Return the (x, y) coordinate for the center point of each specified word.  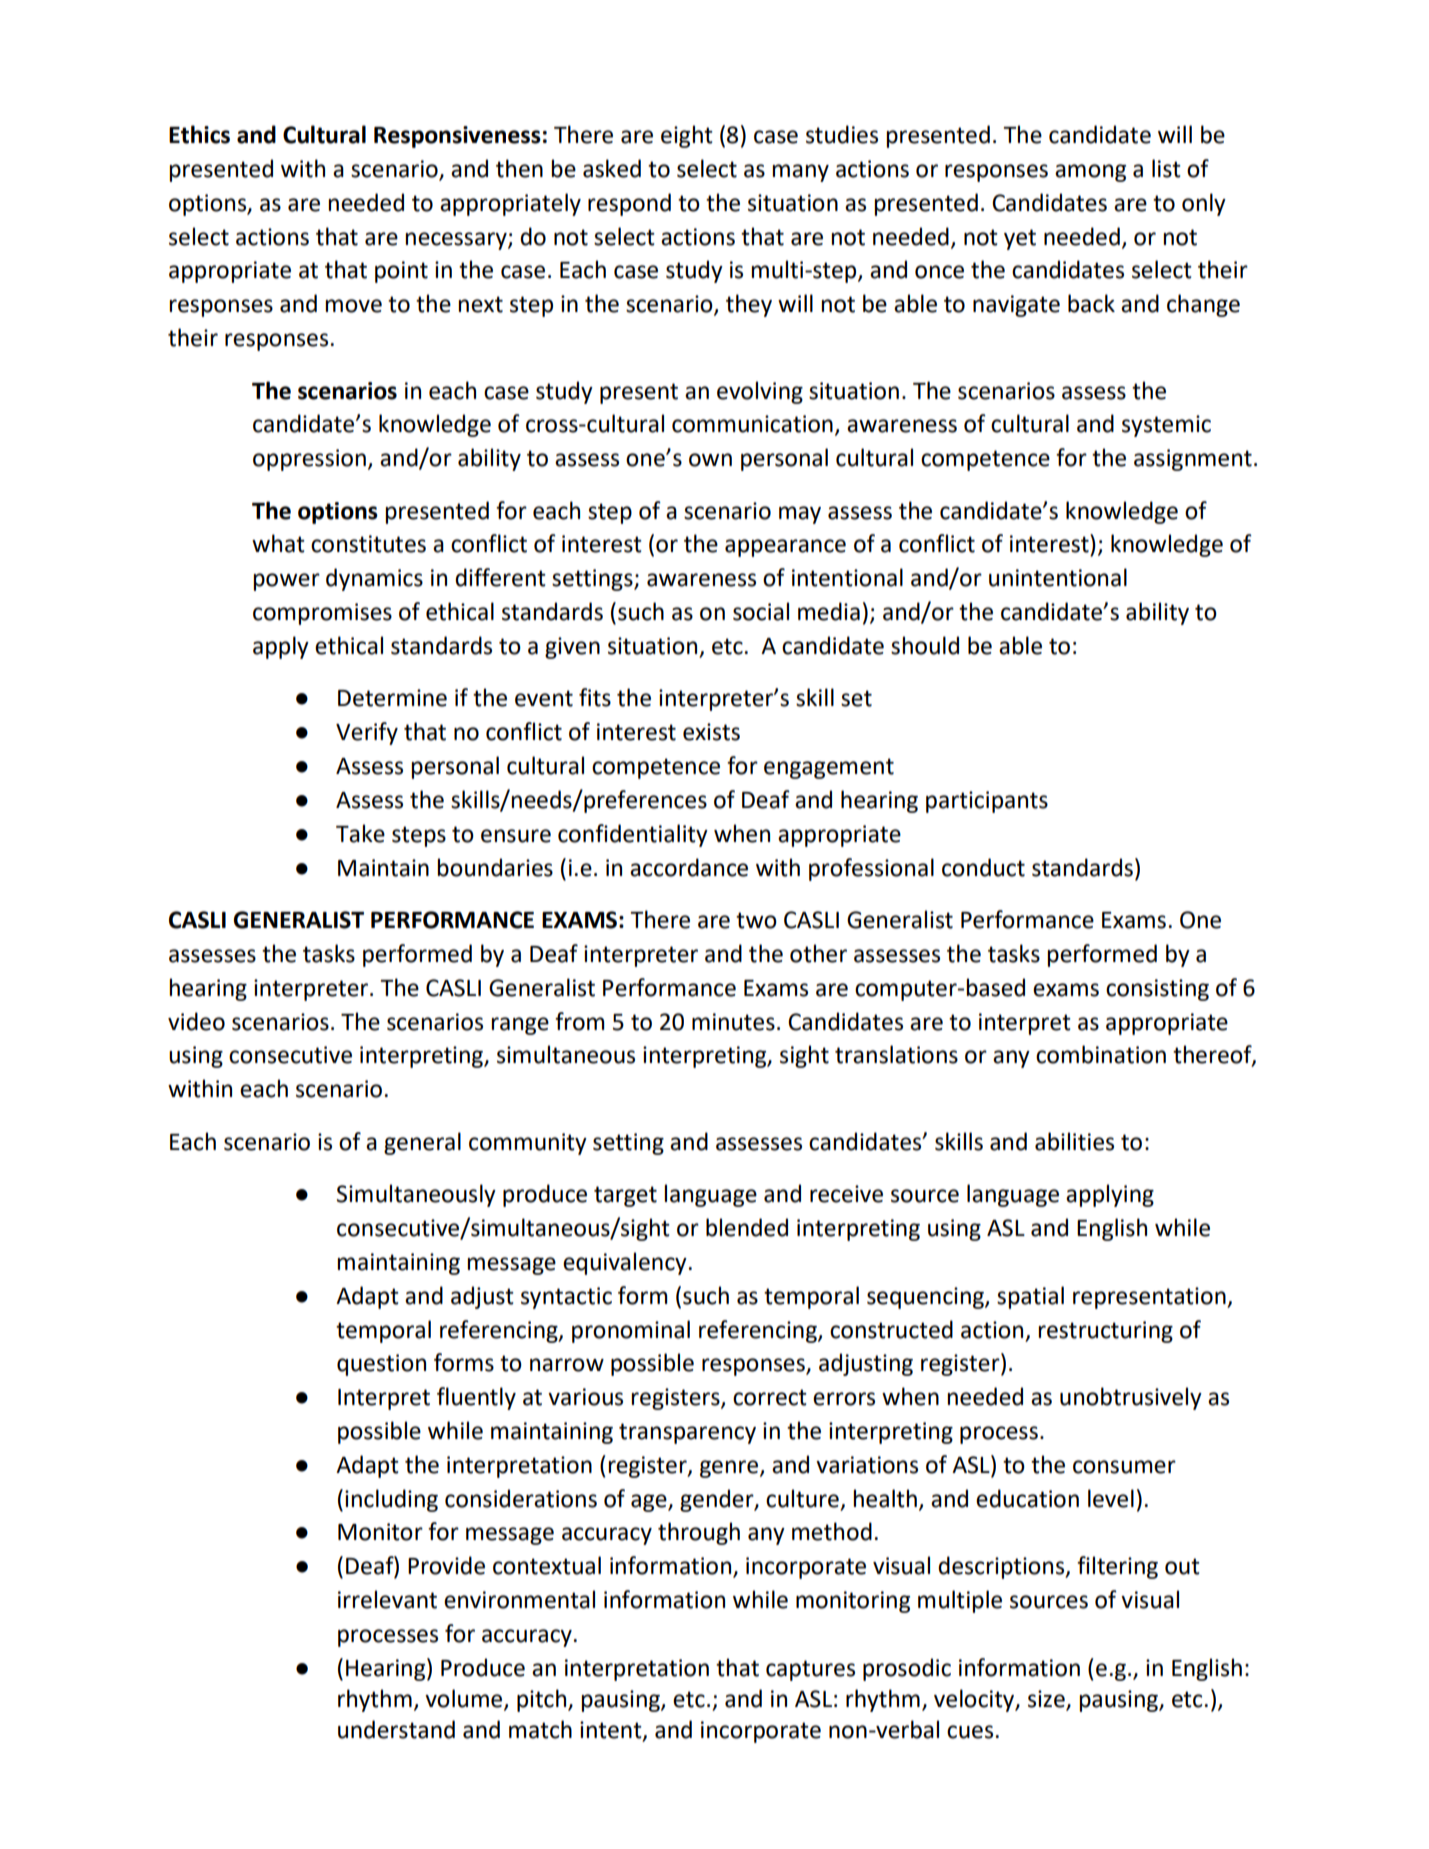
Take (360, 833)
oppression (309, 460)
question (381, 1365)
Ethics (199, 134)
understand (396, 1729)
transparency (687, 1433)
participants (987, 802)
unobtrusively (1131, 1398)
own (710, 460)
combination (1101, 1054)
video (196, 1021)
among (1090, 173)
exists (711, 732)
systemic (1166, 426)
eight (687, 136)
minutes (733, 1022)
